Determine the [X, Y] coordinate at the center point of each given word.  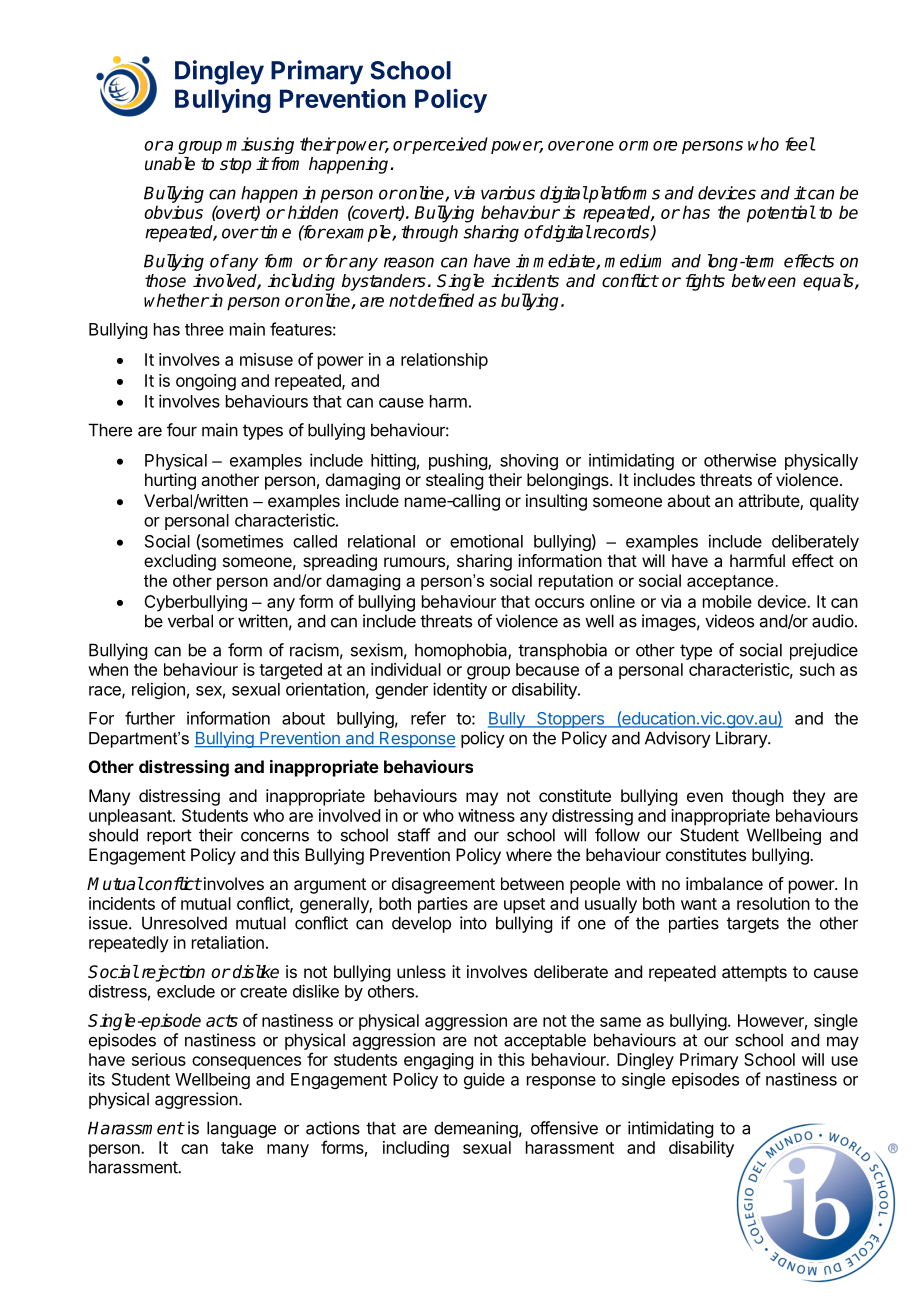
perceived [449, 145]
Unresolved [184, 923]
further [150, 718]
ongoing [206, 382]
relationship [444, 361]
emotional [486, 541]
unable [170, 164]
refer [428, 718]
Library [742, 739]
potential [781, 214]
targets [753, 925]
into [473, 923]
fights [705, 282]
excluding [180, 562]
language [241, 1129]
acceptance [730, 582]
